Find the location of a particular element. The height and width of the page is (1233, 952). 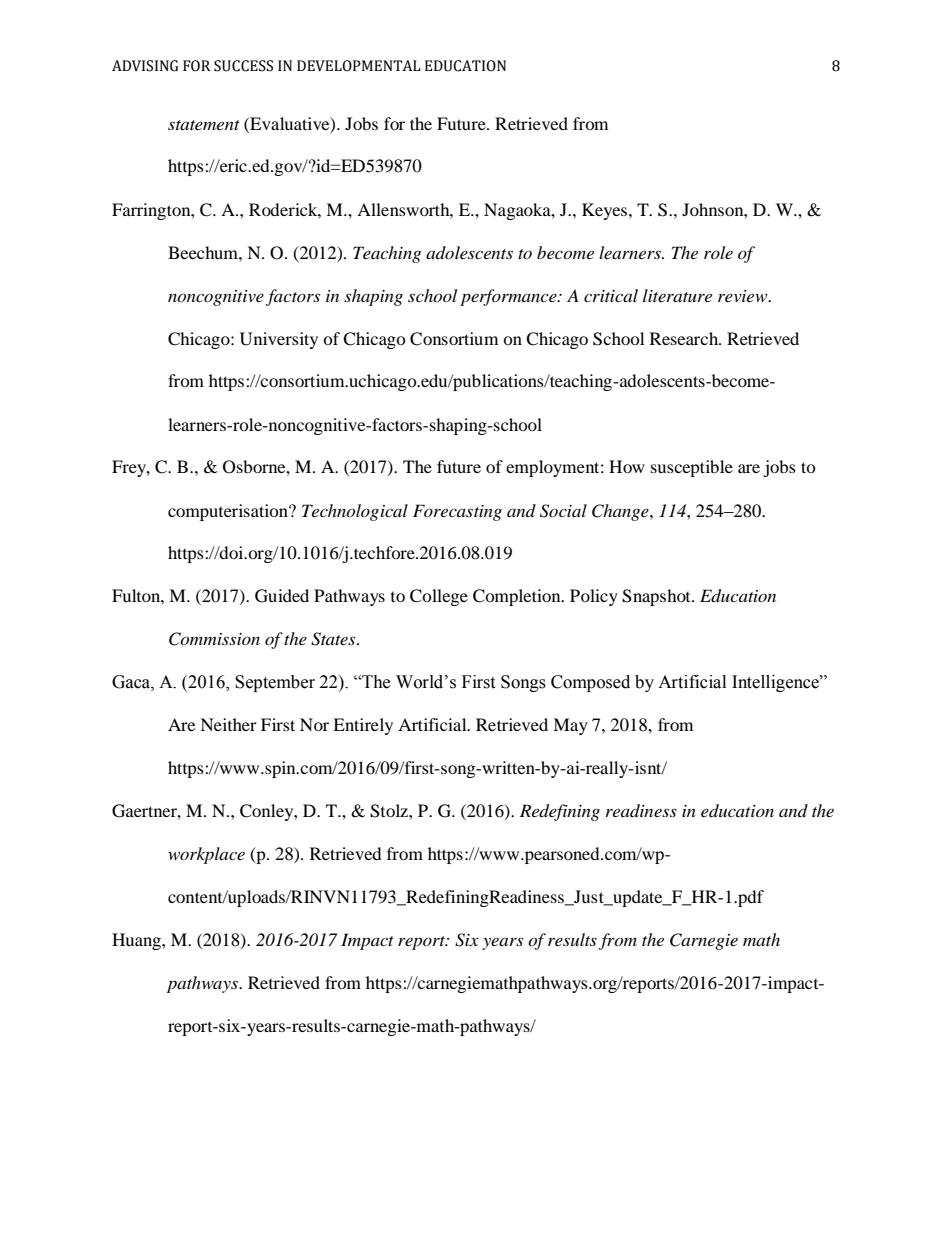

Research is located at coordinates (685, 338).
